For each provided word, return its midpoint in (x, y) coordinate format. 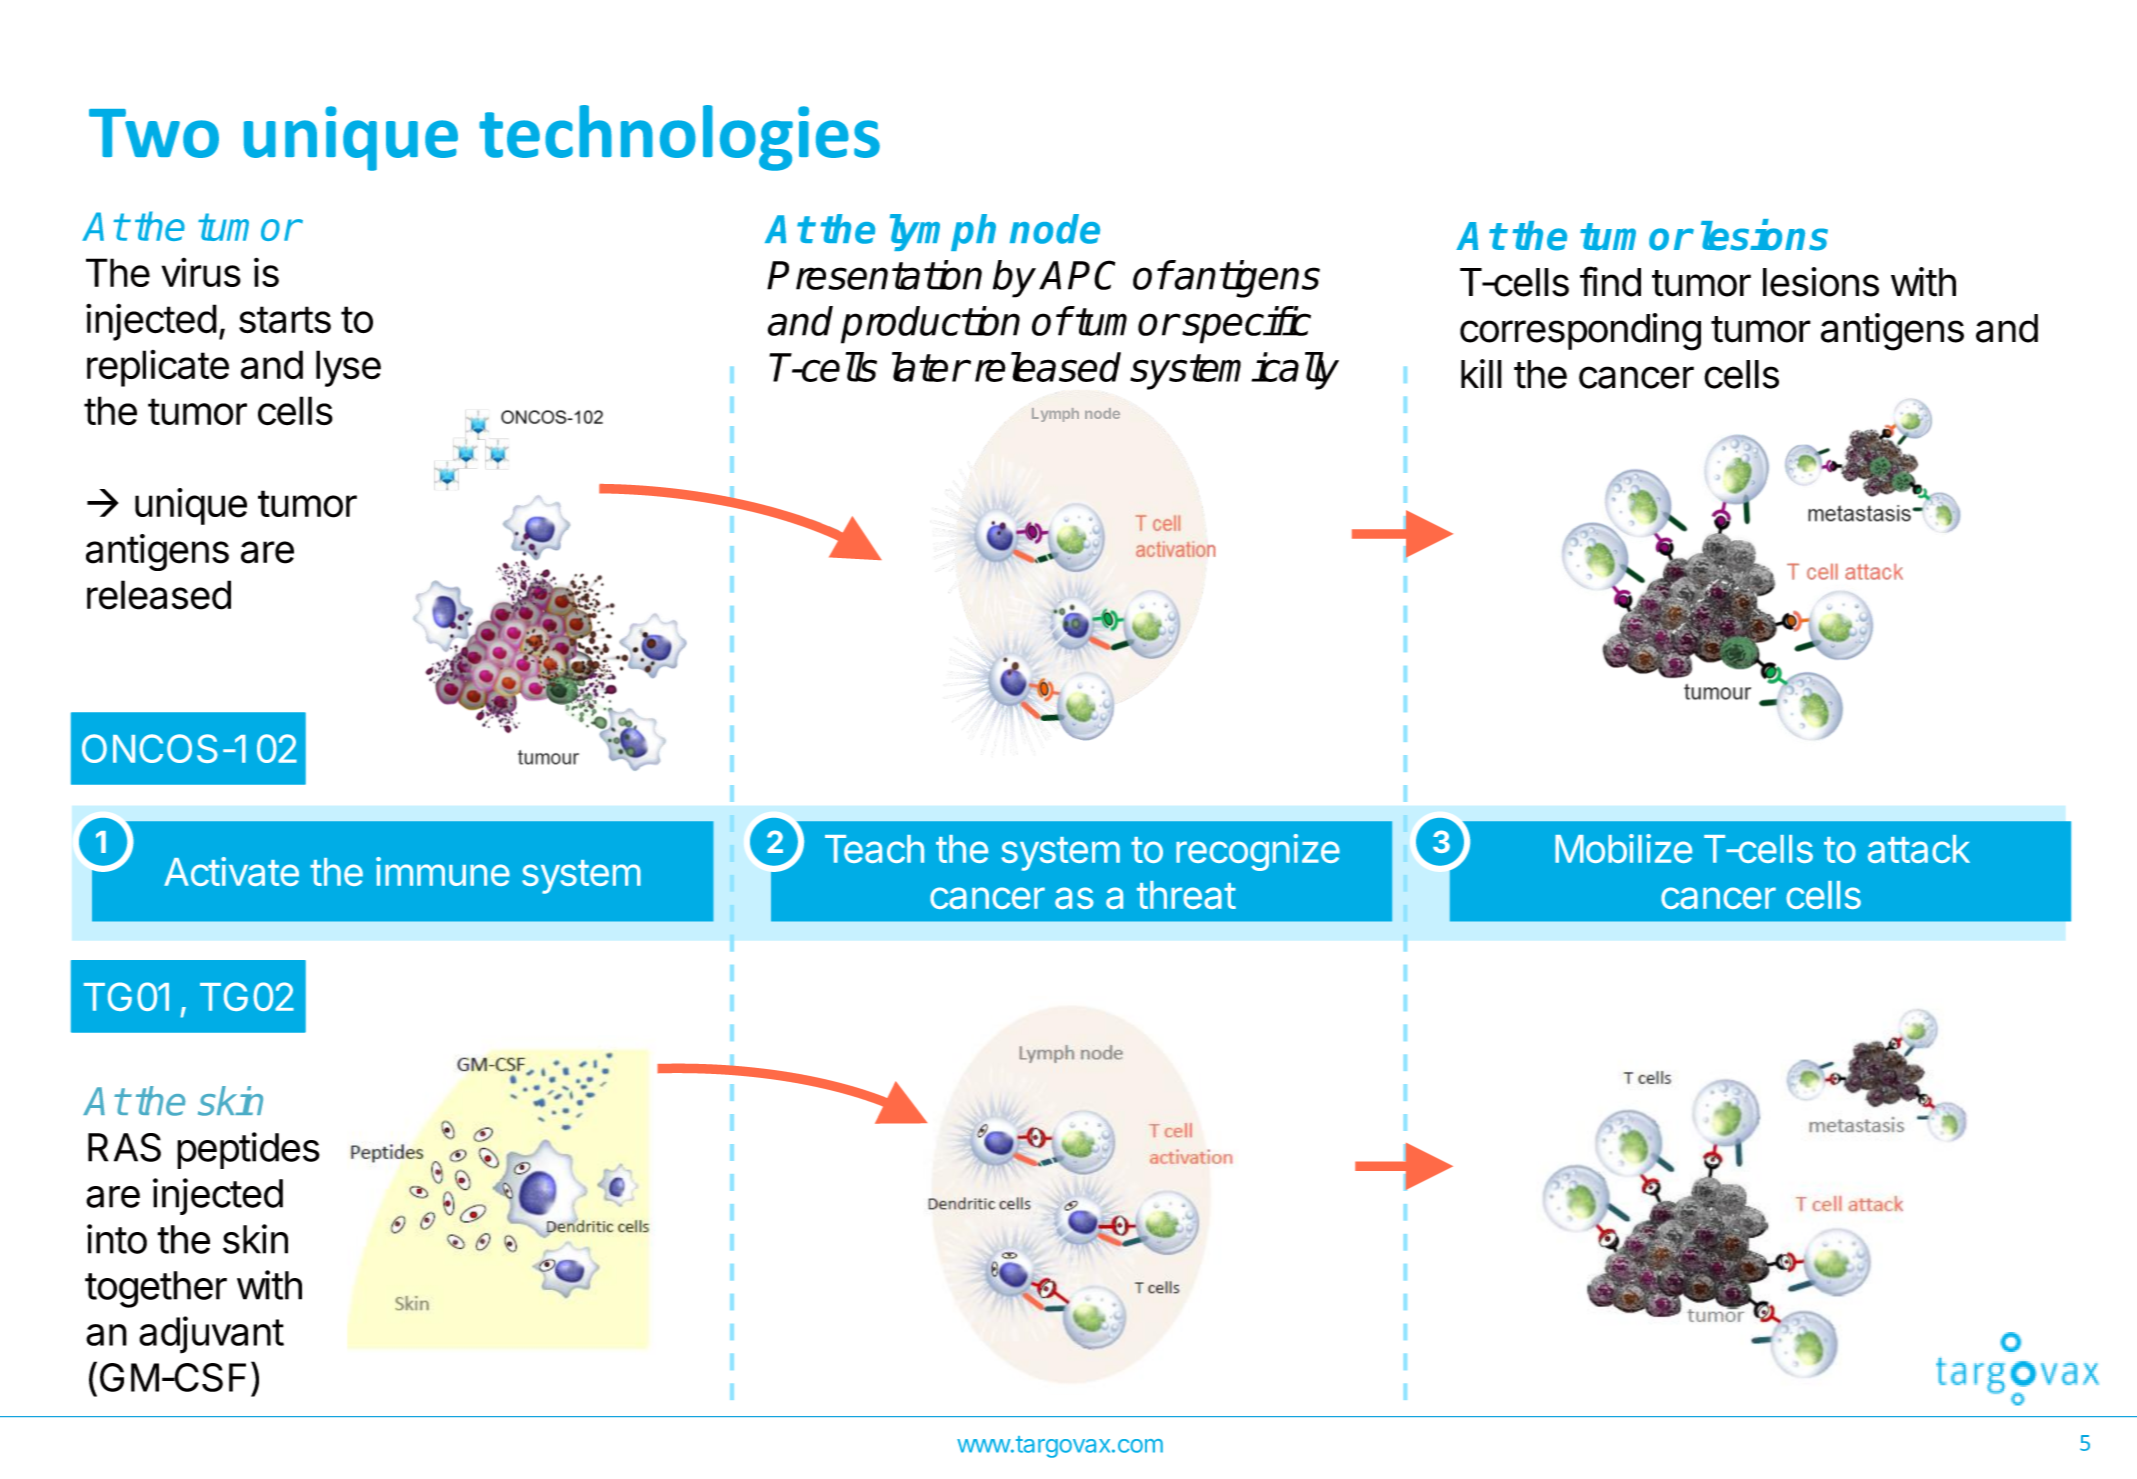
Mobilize (1623, 848)
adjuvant (211, 1335)
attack (1919, 849)
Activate (231, 871)
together (156, 1289)
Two (154, 133)
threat (1186, 895)
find (1610, 281)
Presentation (874, 275)
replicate (158, 368)
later (930, 367)
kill (1481, 373)
